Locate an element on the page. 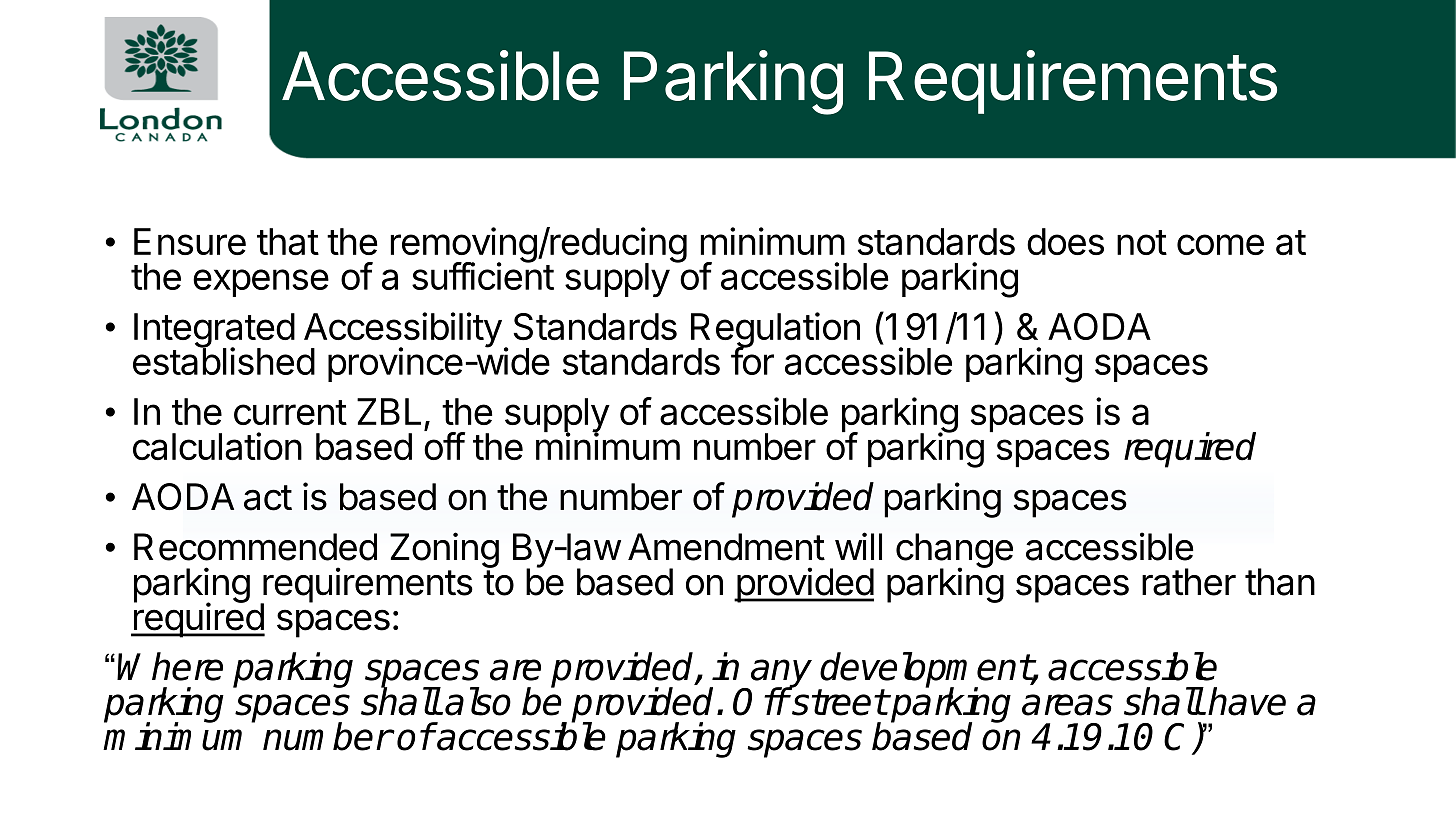 The height and width of the document is (819, 1456). change is located at coordinates (954, 551).
